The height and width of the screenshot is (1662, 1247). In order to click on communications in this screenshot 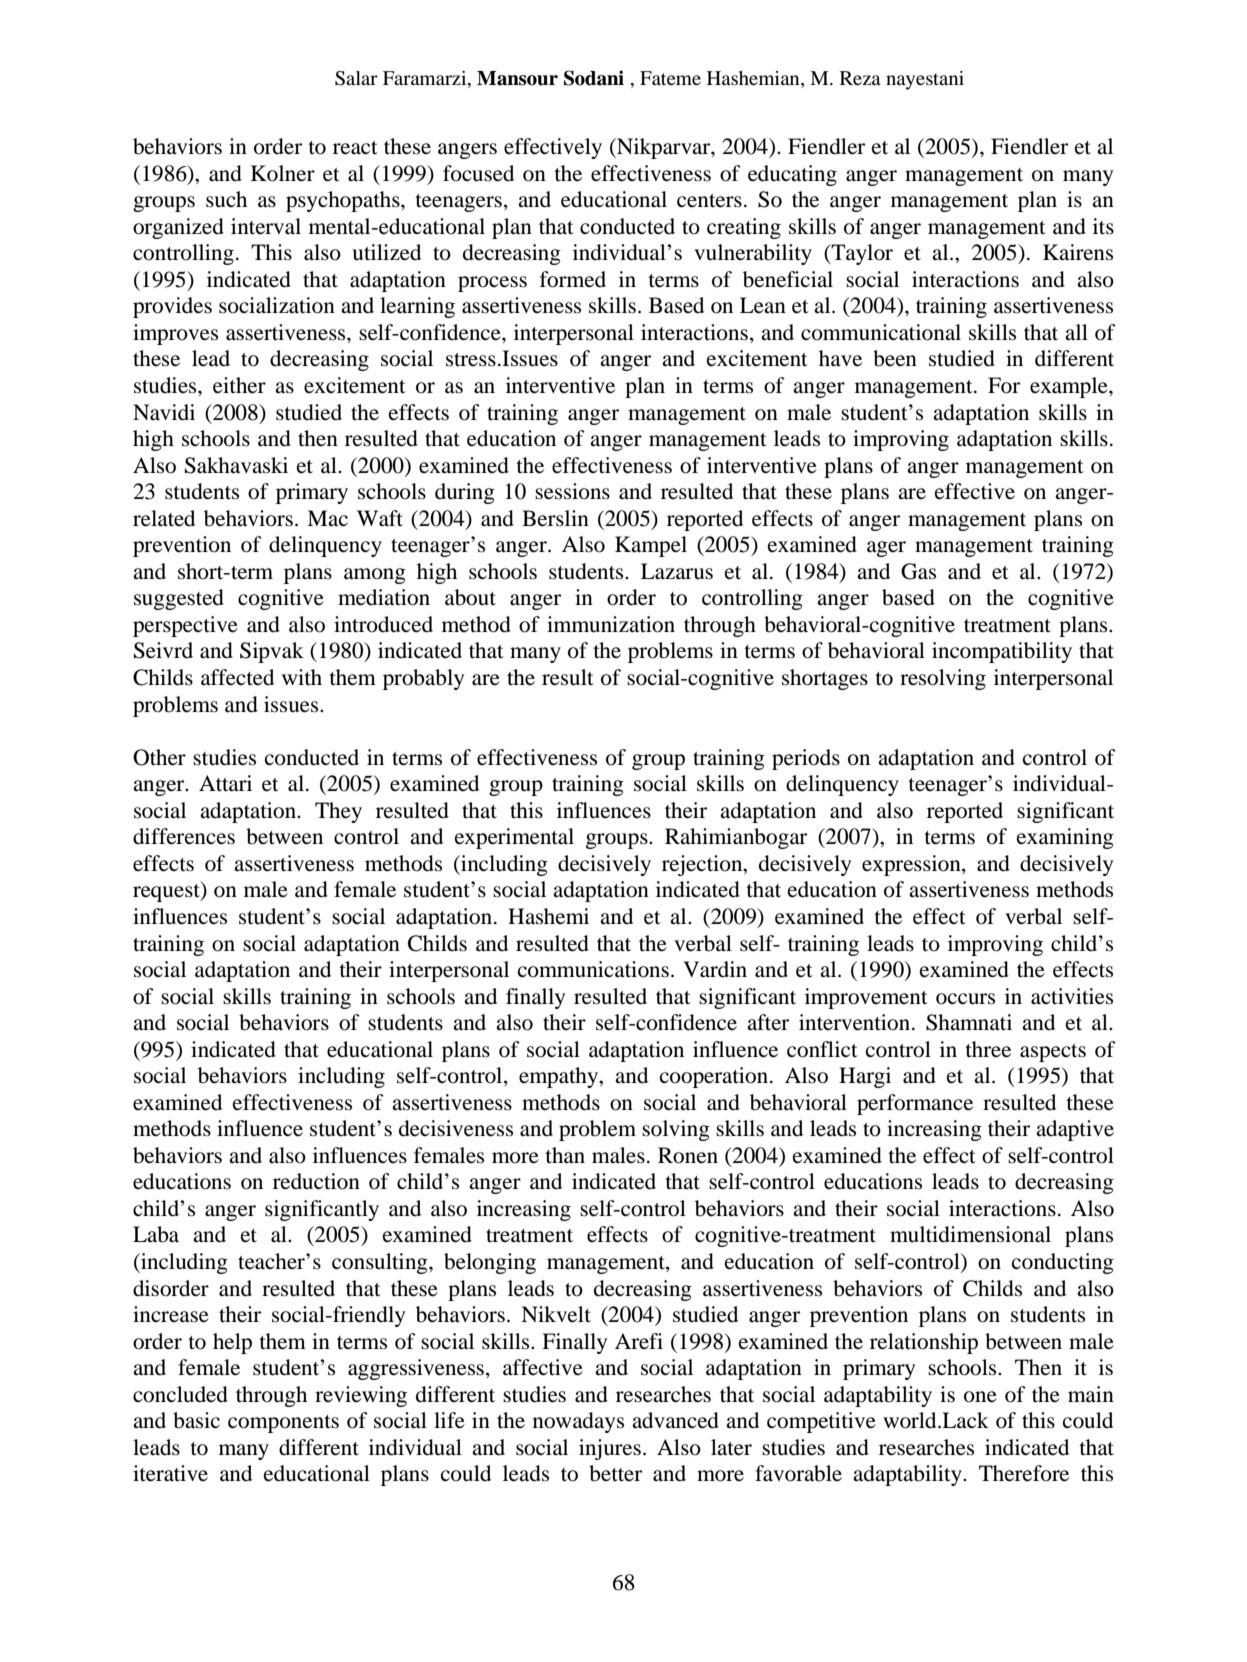, I will do `click(593, 969)`.
